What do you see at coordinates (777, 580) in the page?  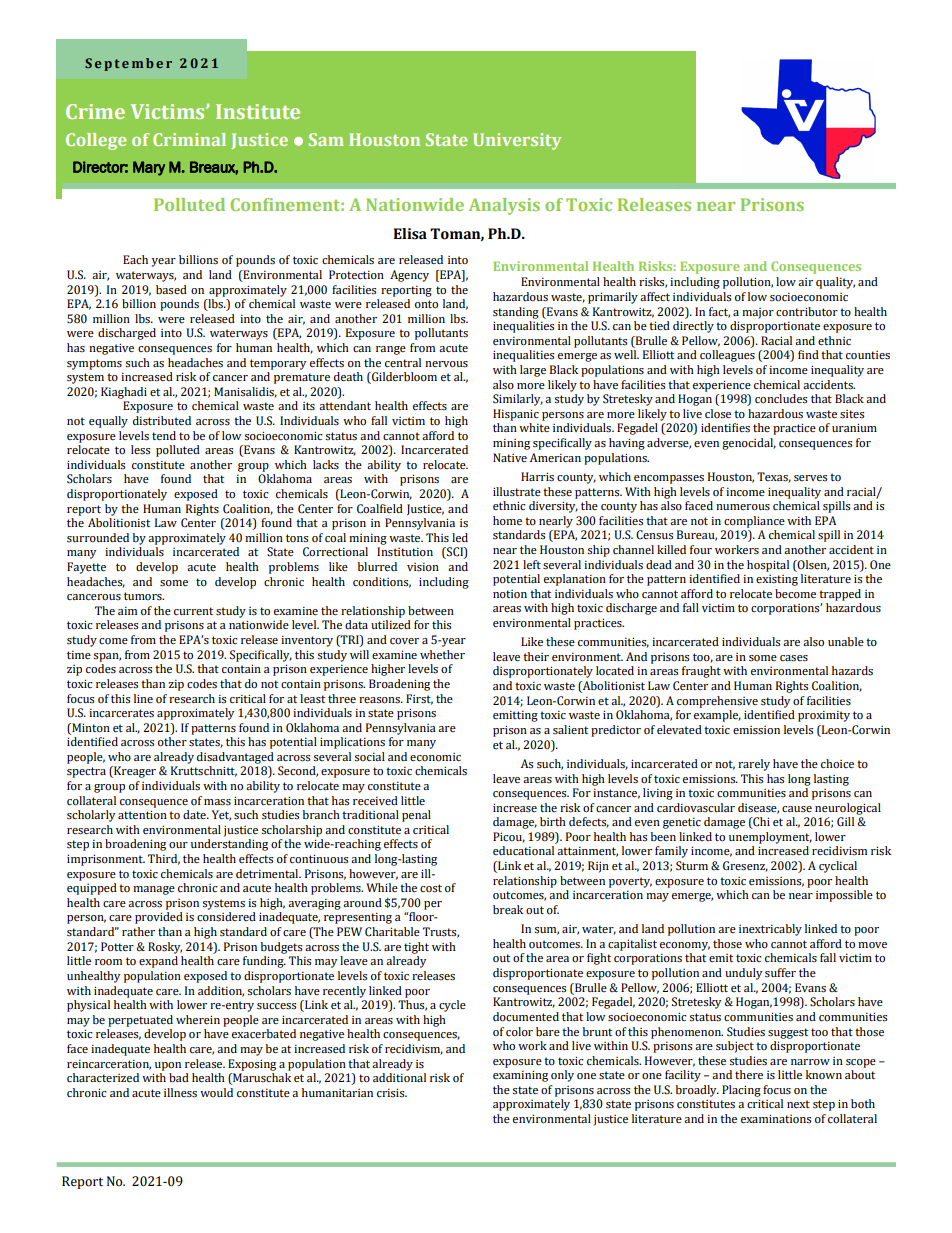 I see `existing` at bounding box center [777, 580].
